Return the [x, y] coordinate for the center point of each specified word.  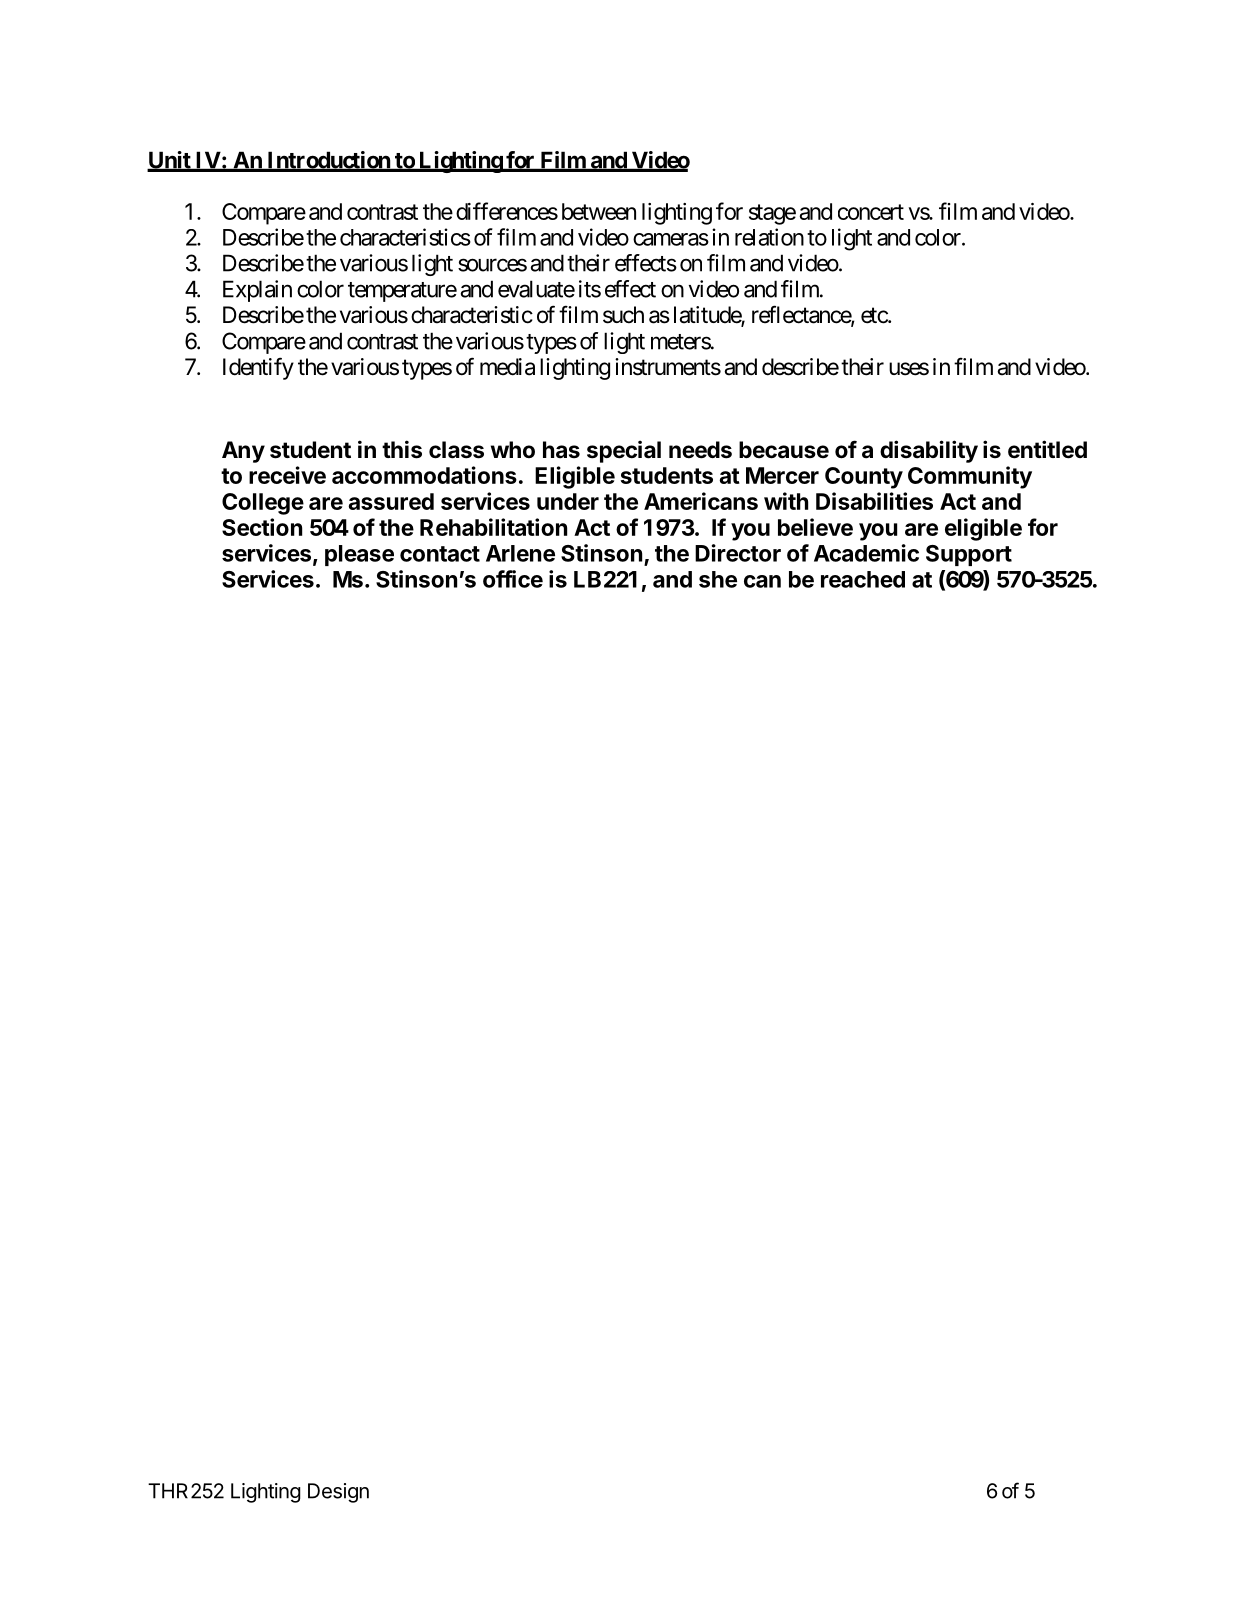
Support [969, 555]
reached [863, 579]
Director [738, 553]
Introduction [328, 161]
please [359, 555]
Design [338, 1493]
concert [871, 212]
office [513, 579]
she [718, 579]
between [599, 211]
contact [440, 554]
